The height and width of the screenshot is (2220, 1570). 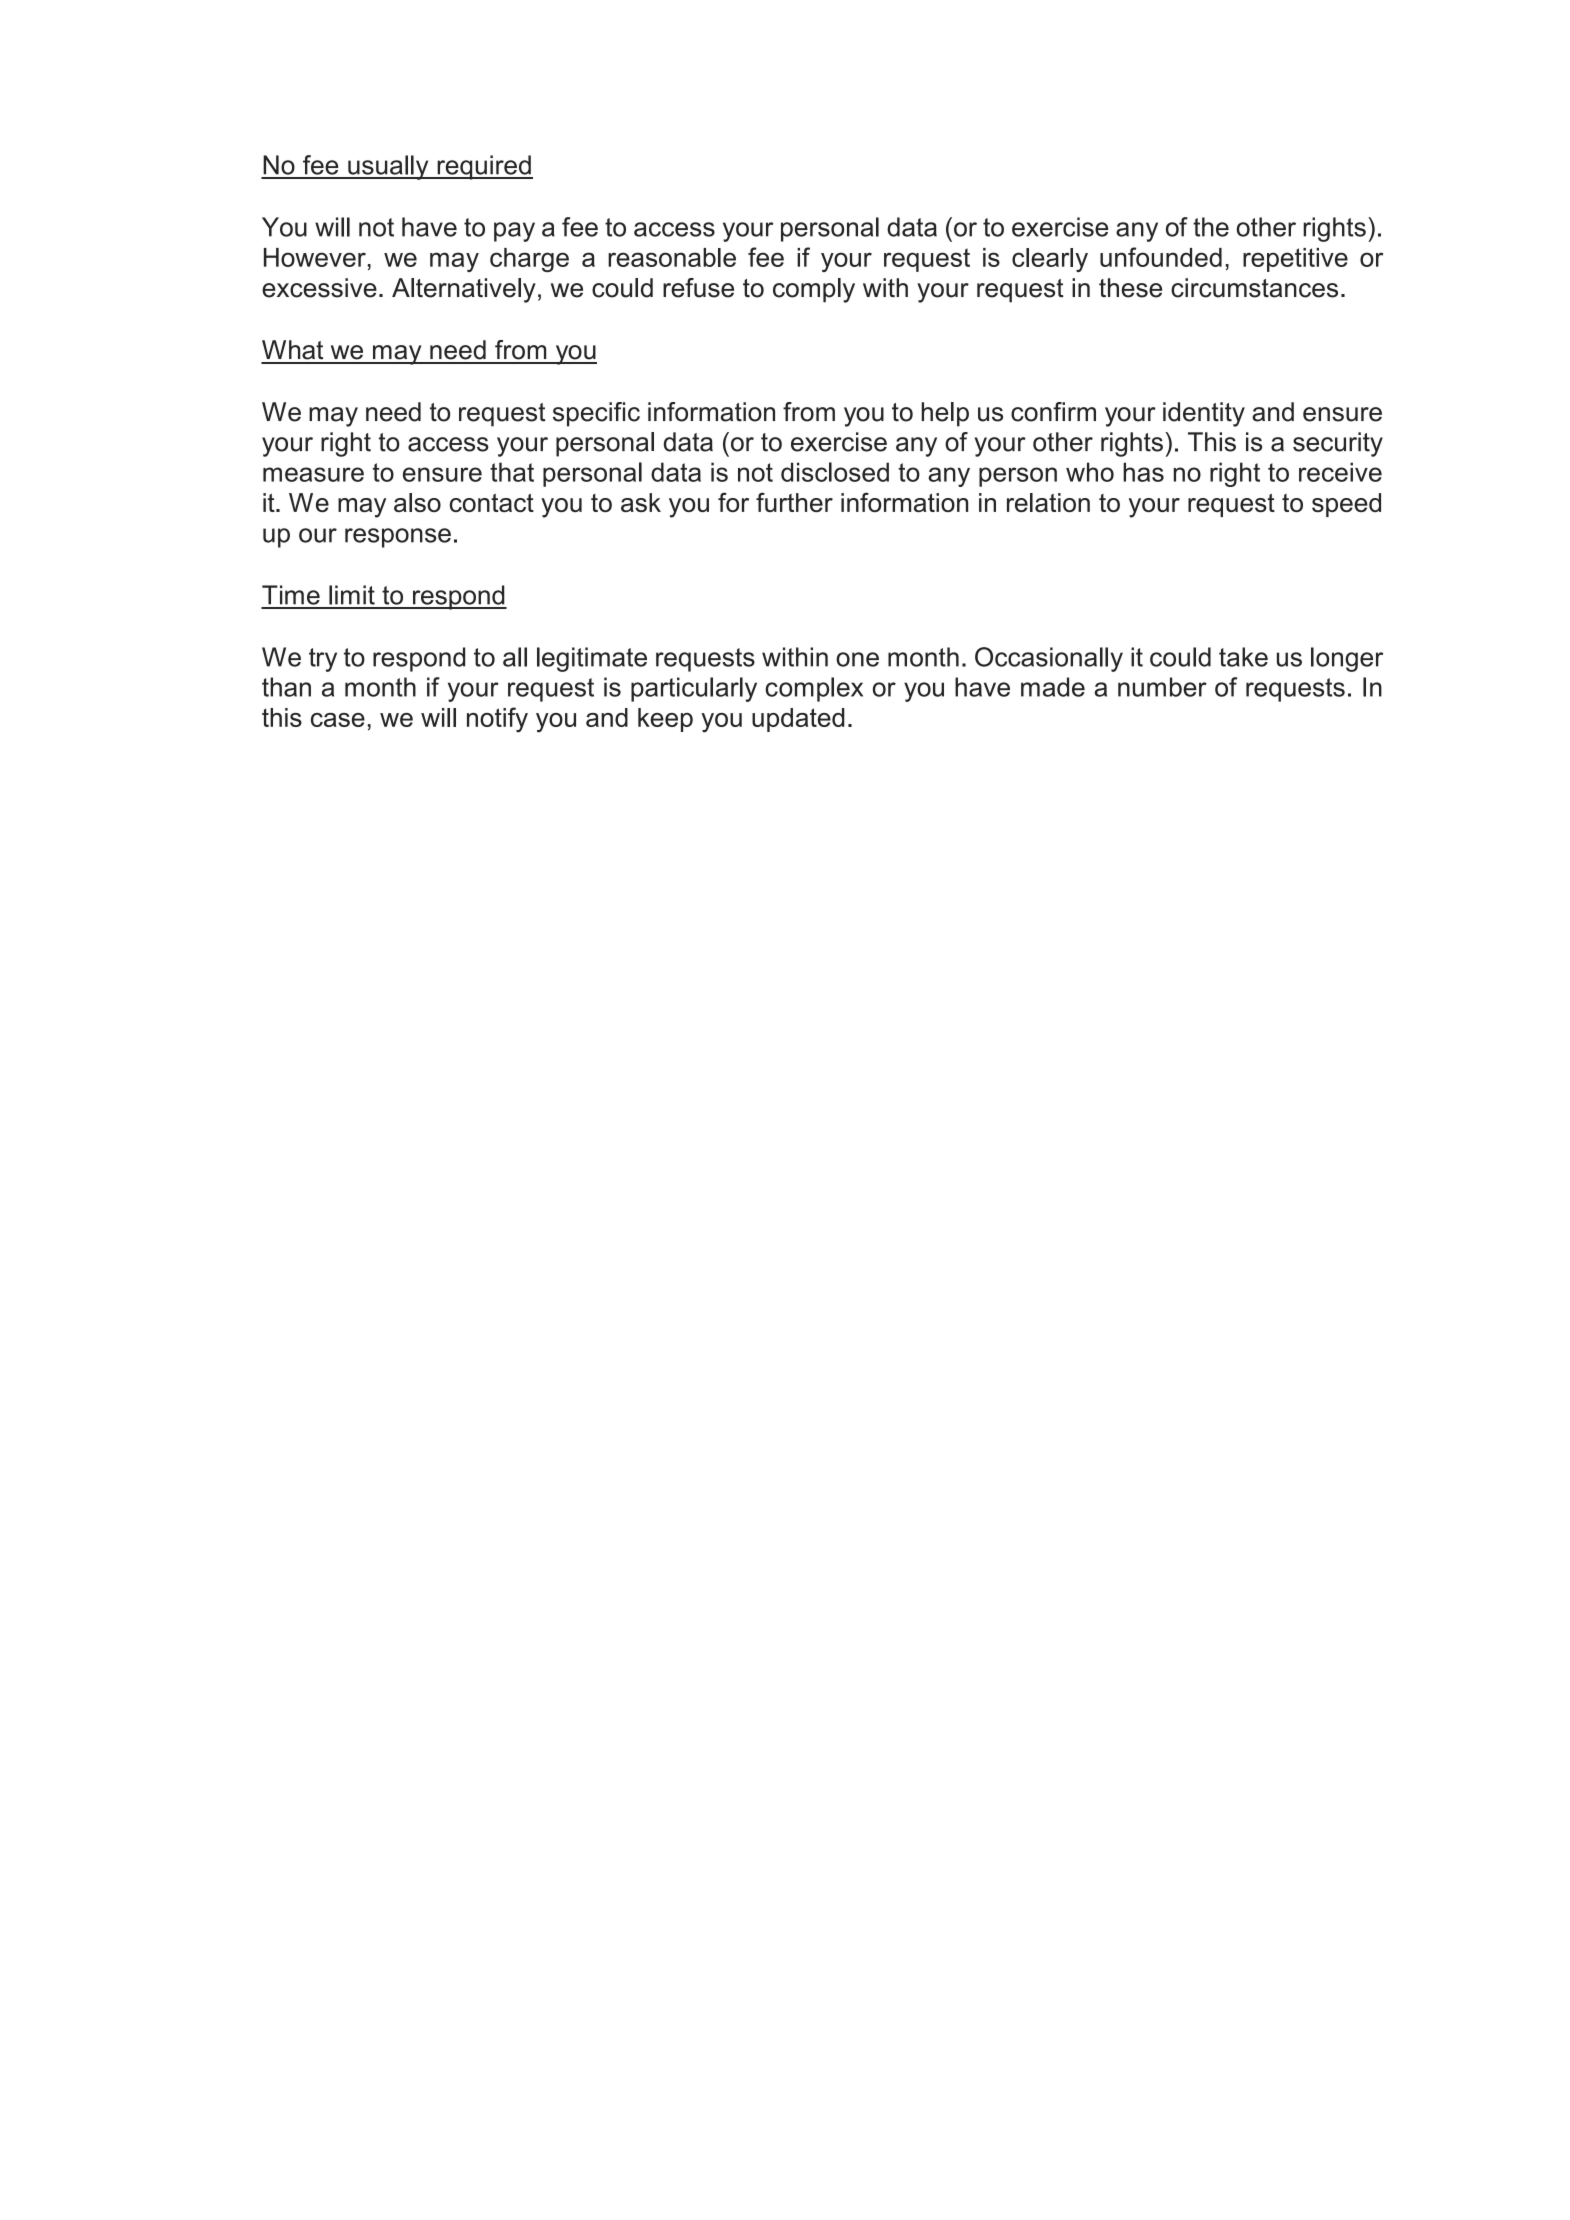 I want to click on case, so click(x=338, y=720).
